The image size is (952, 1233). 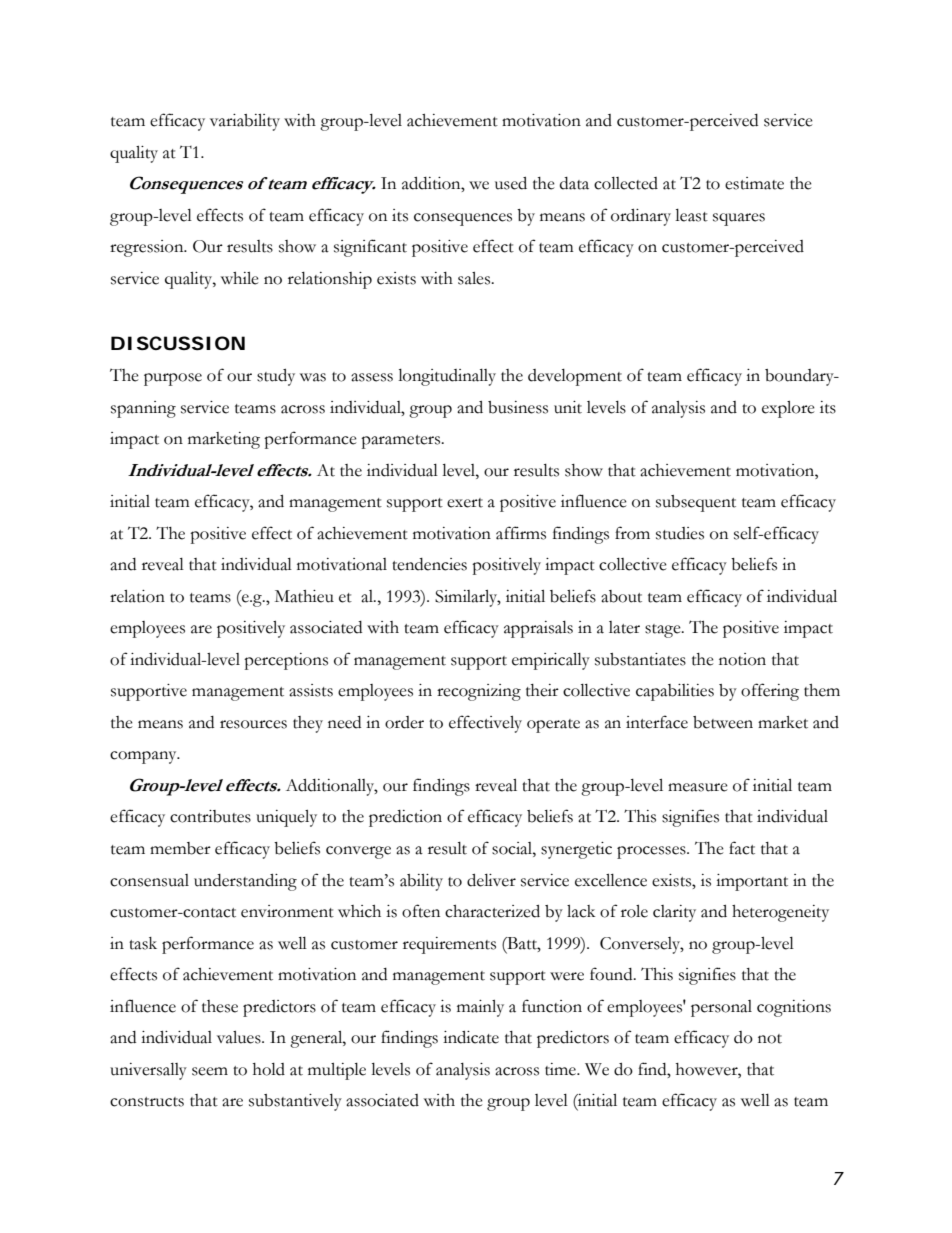 What do you see at coordinates (148, 248) in the screenshot?
I see `regression` at bounding box center [148, 248].
